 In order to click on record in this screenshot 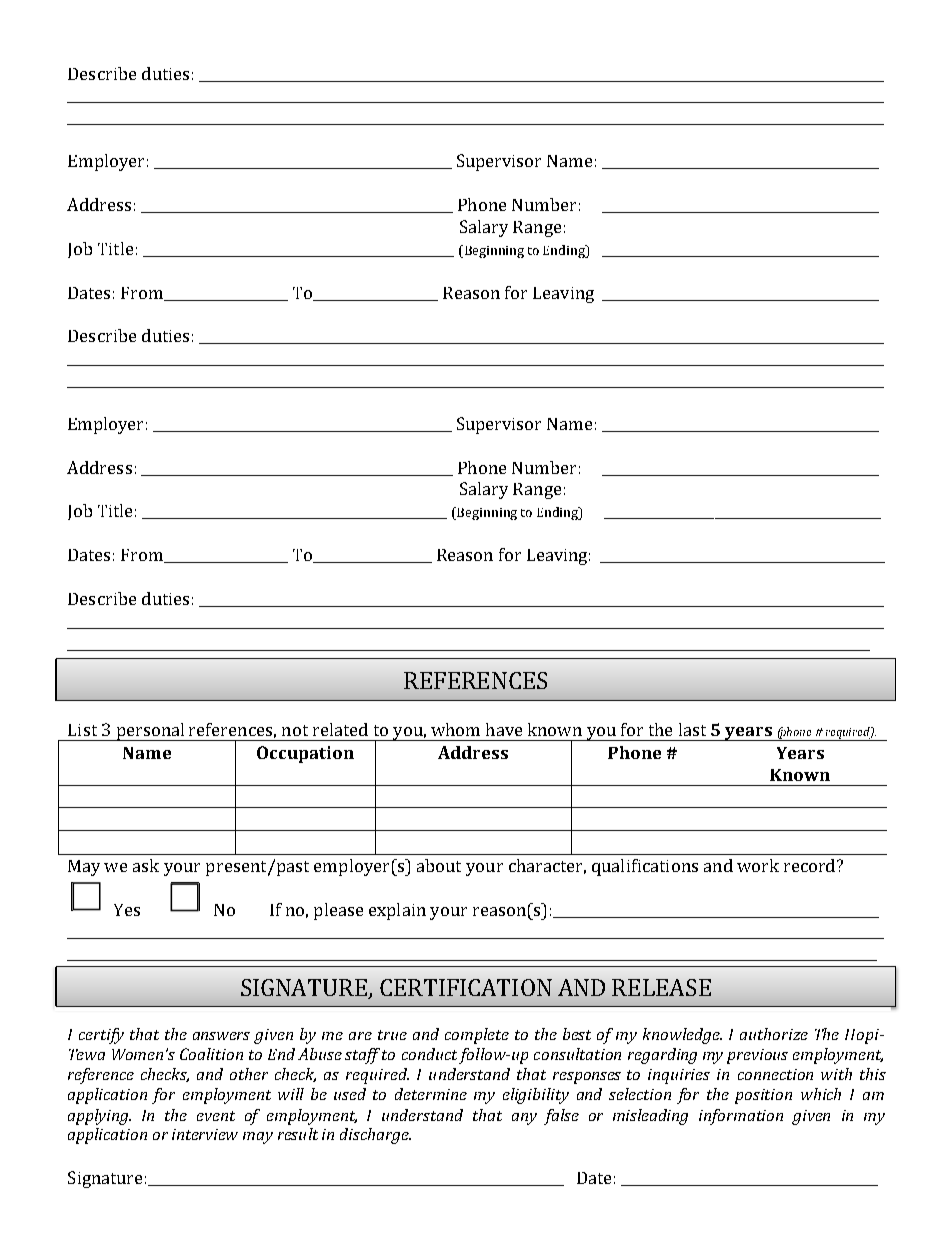, I will do `click(811, 865)`.
